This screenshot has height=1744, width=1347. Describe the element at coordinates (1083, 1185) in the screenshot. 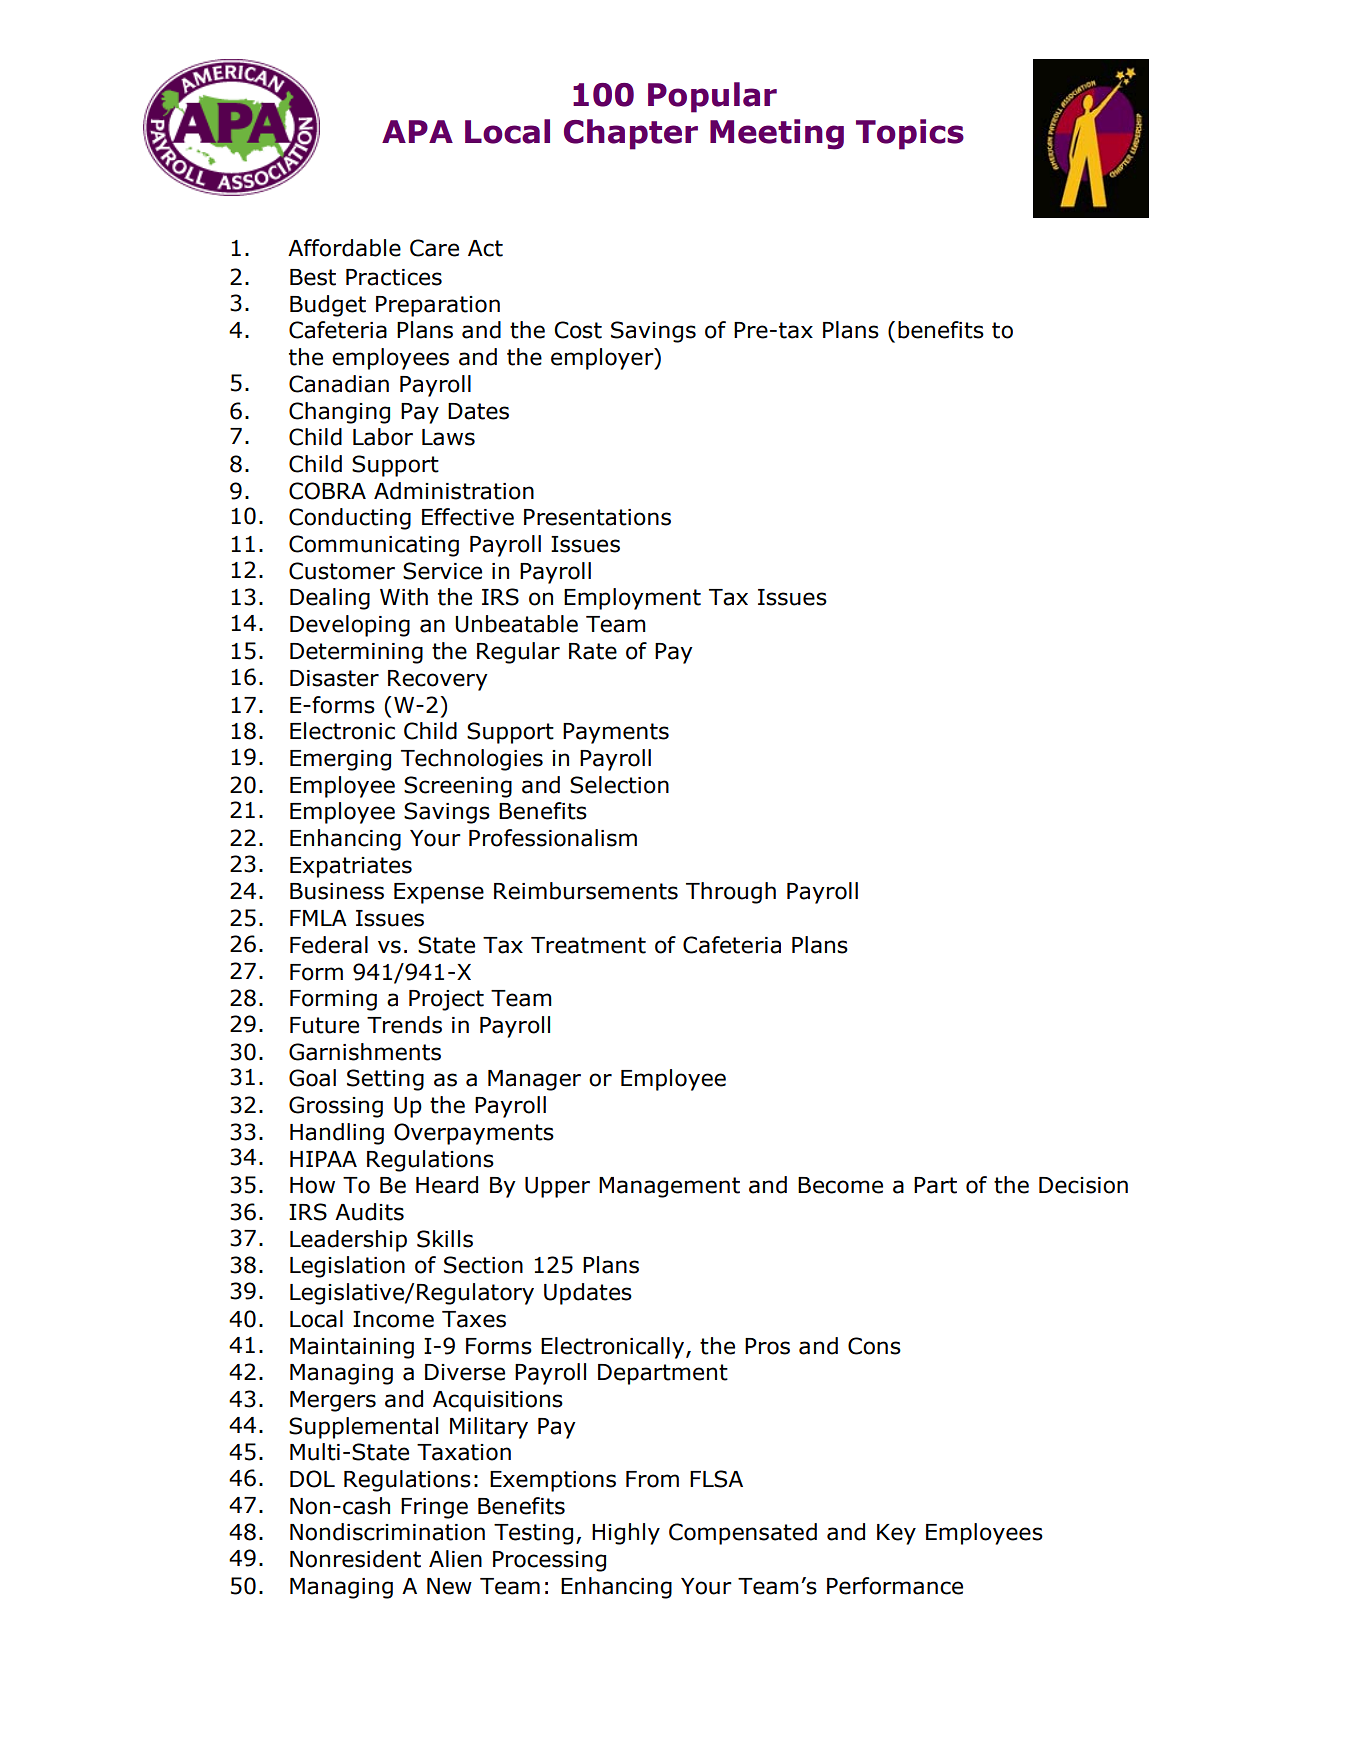

I see `Decision` at that location.
